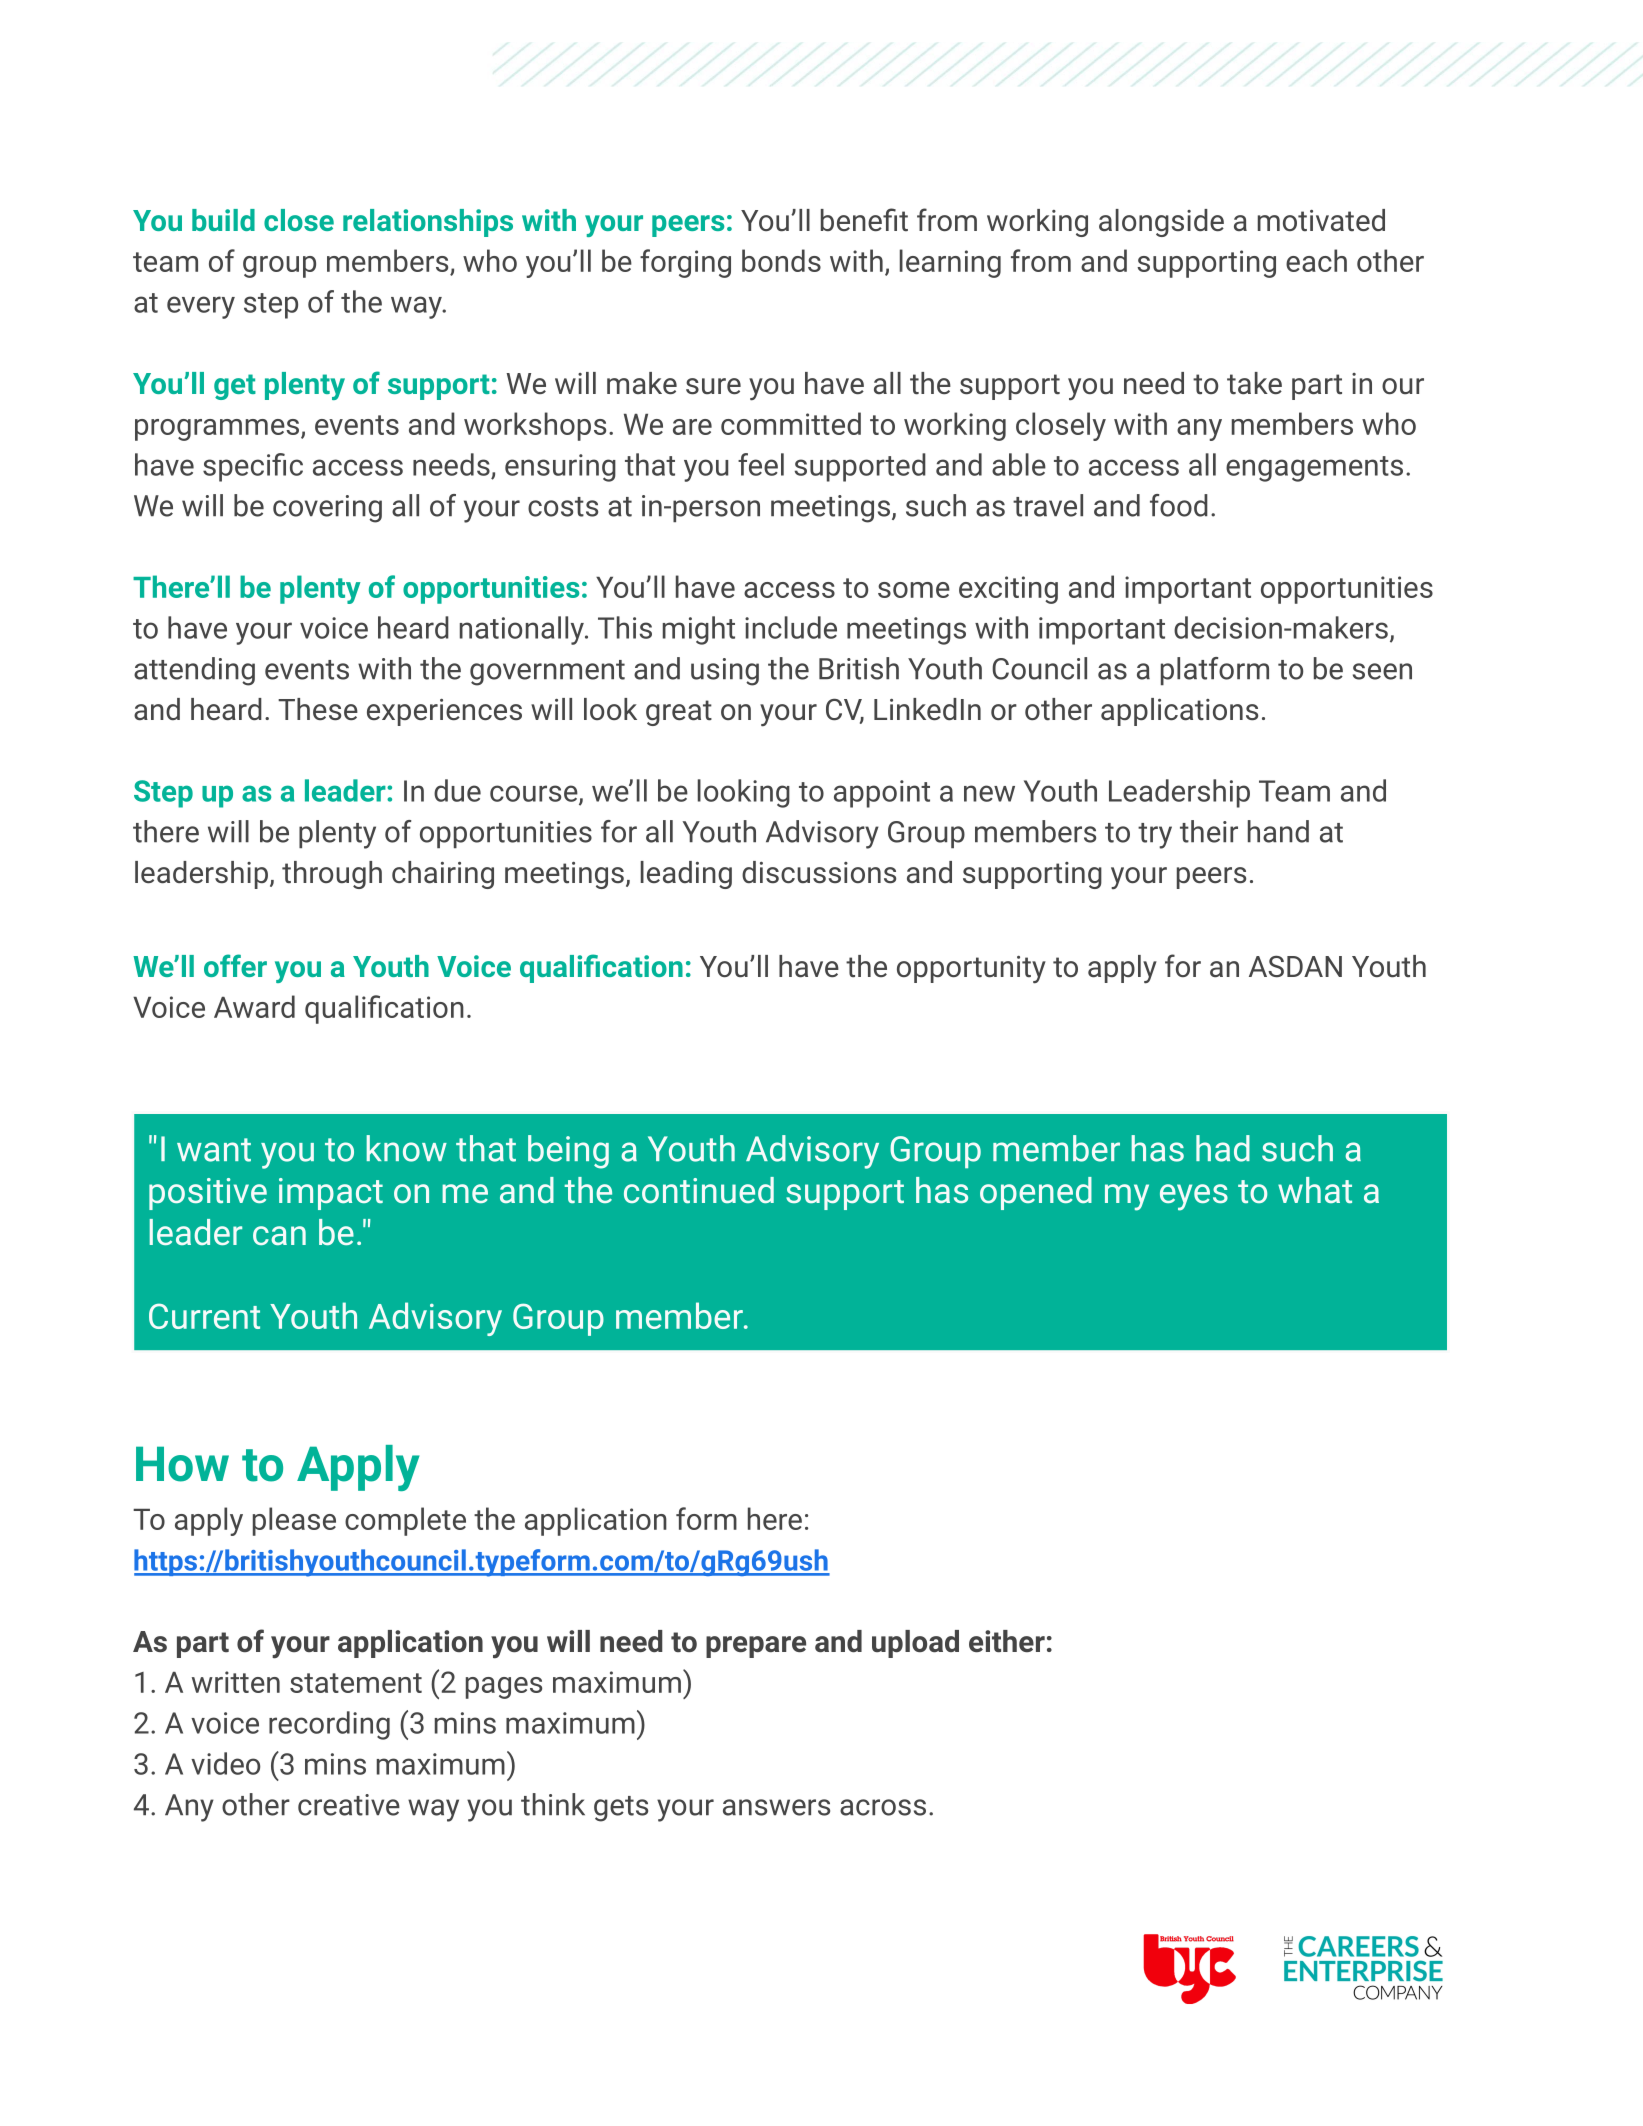 Image resolution: width=1643 pixels, height=2126 pixels. I want to click on relationships, so click(428, 223).
